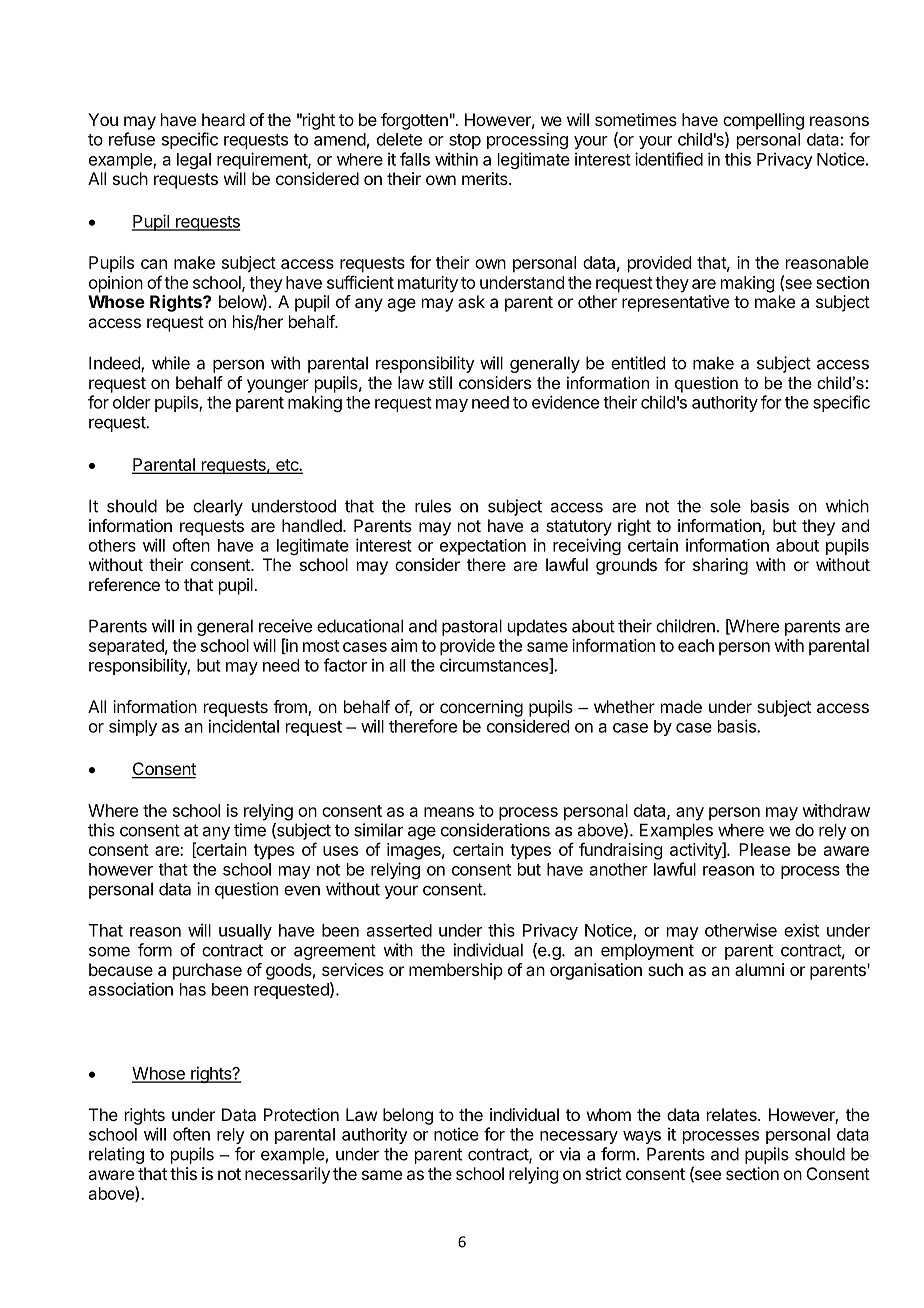  I want to click on exist, so click(801, 930).
